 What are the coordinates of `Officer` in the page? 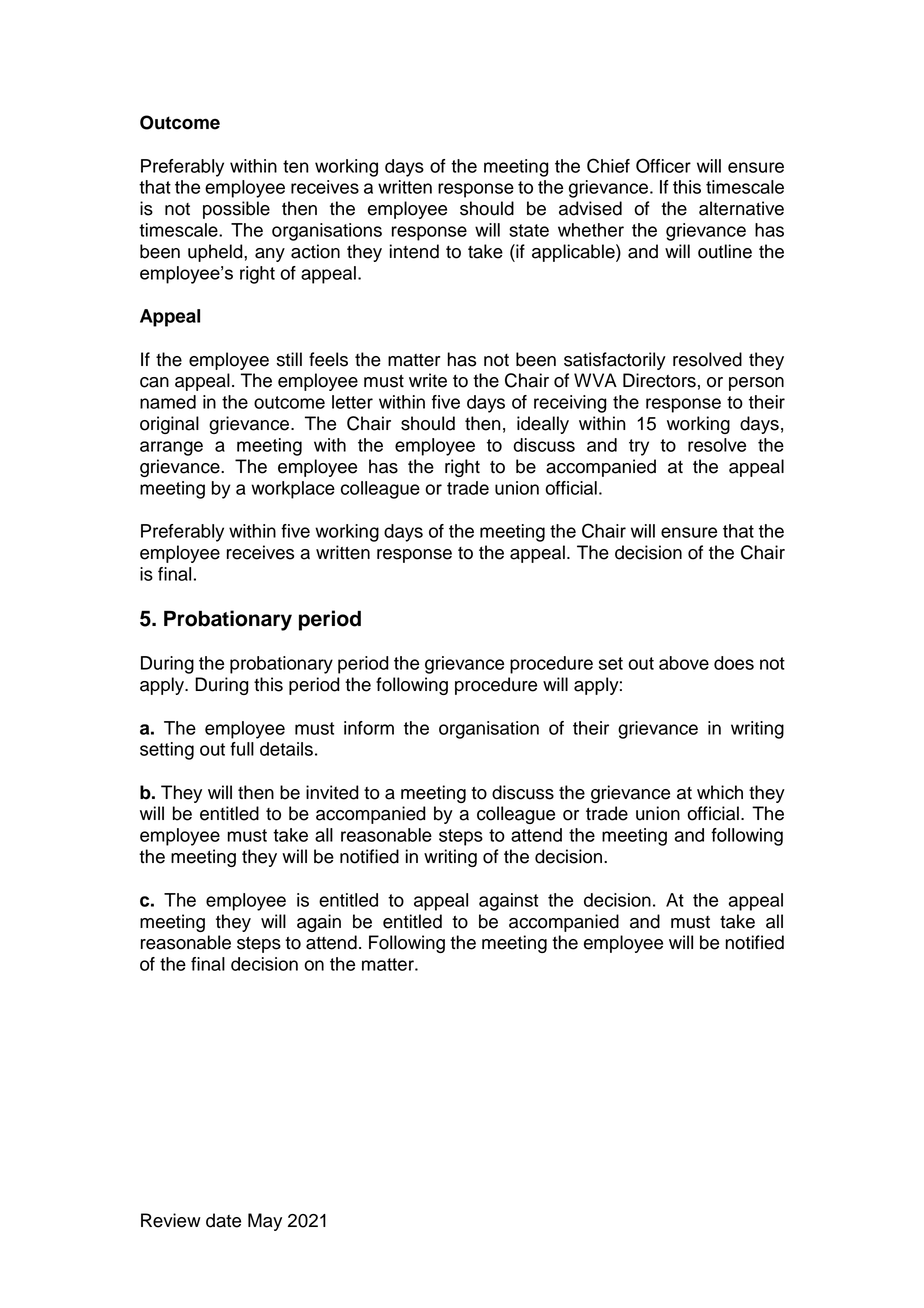 It's located at (663, 165).
